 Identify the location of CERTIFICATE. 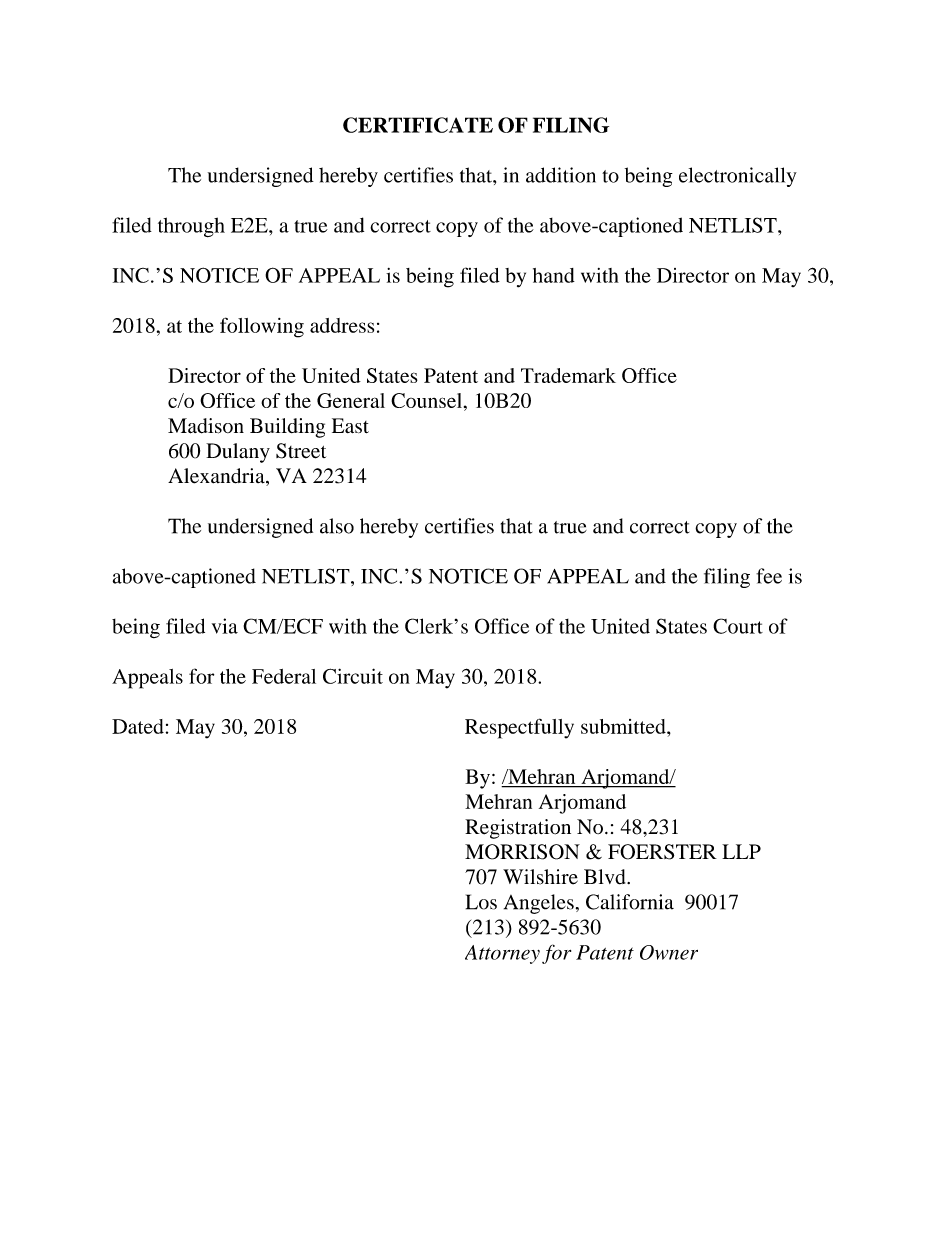
(418, 125).
